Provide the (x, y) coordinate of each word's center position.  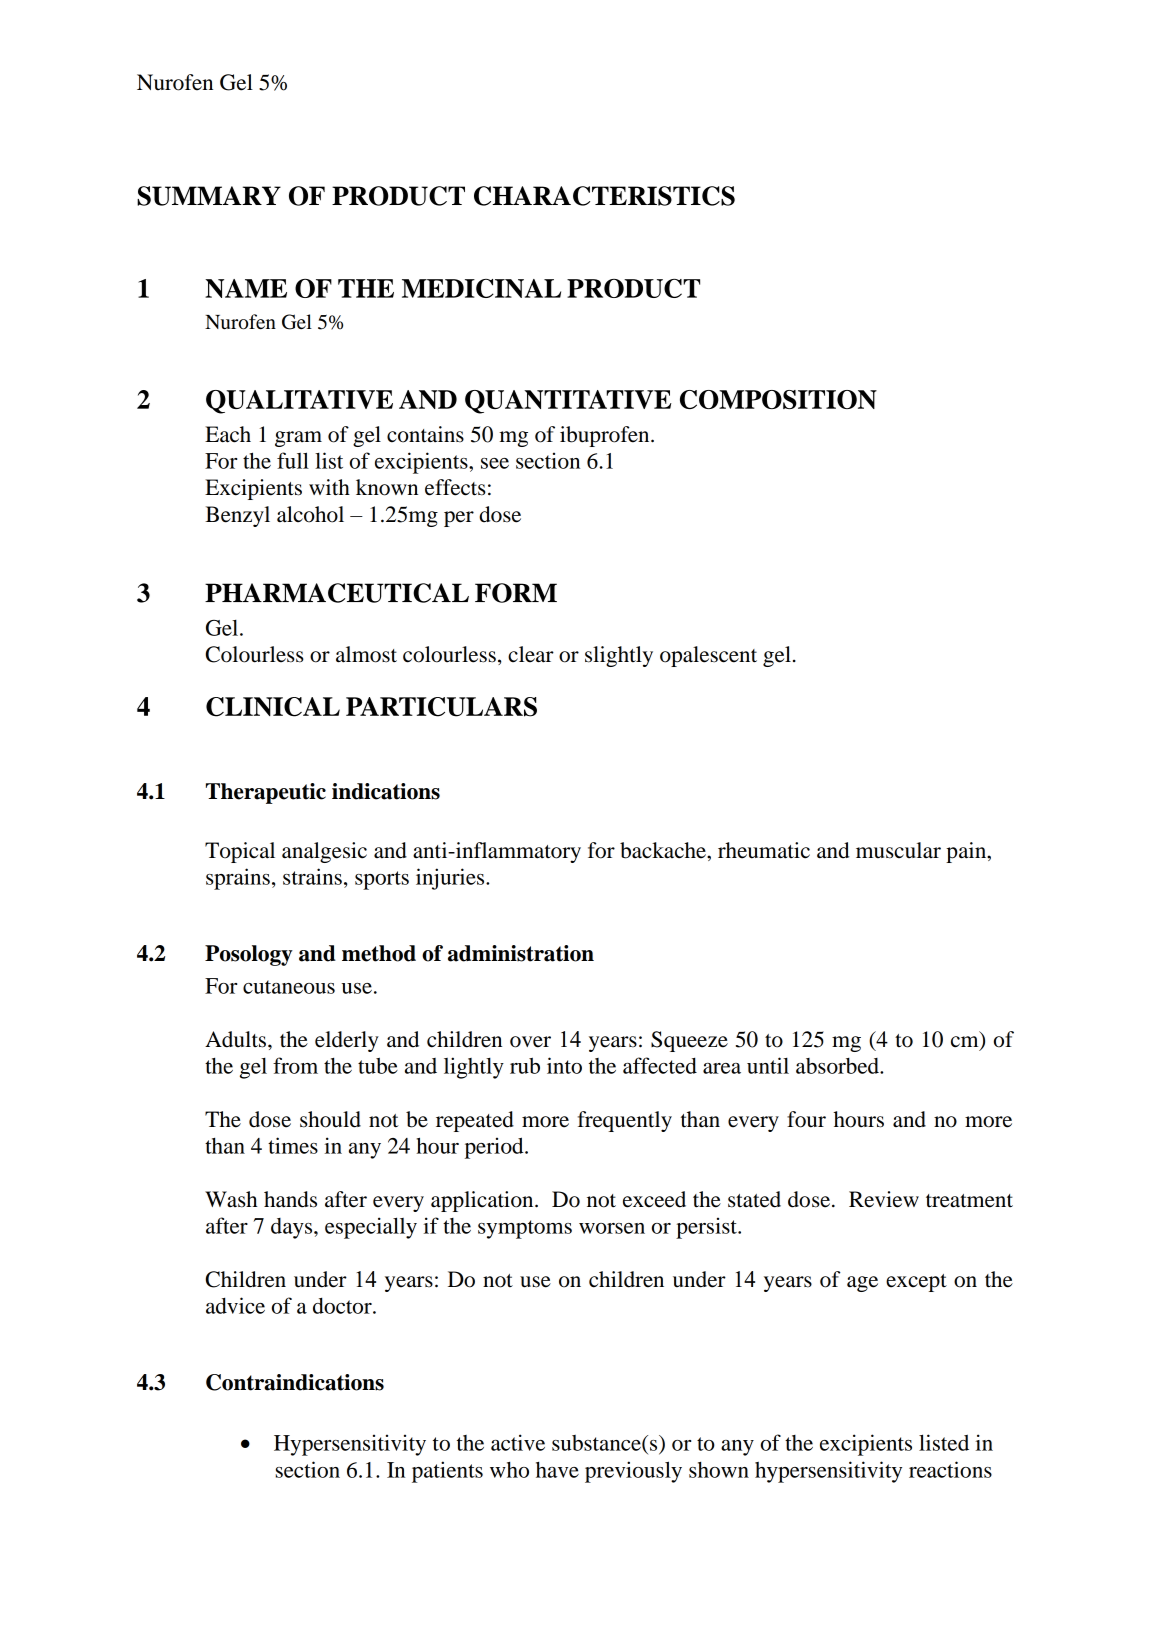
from (295, 1065)
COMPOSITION (778, 399)
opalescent (708, 656)
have (557, 1470)
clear (531, 654)
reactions (950, 1469)
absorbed (838, 1066)
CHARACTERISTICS (604, 196)
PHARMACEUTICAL (337, 593)
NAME (246, 288)
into (564, 1065)
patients (447, 1472)
